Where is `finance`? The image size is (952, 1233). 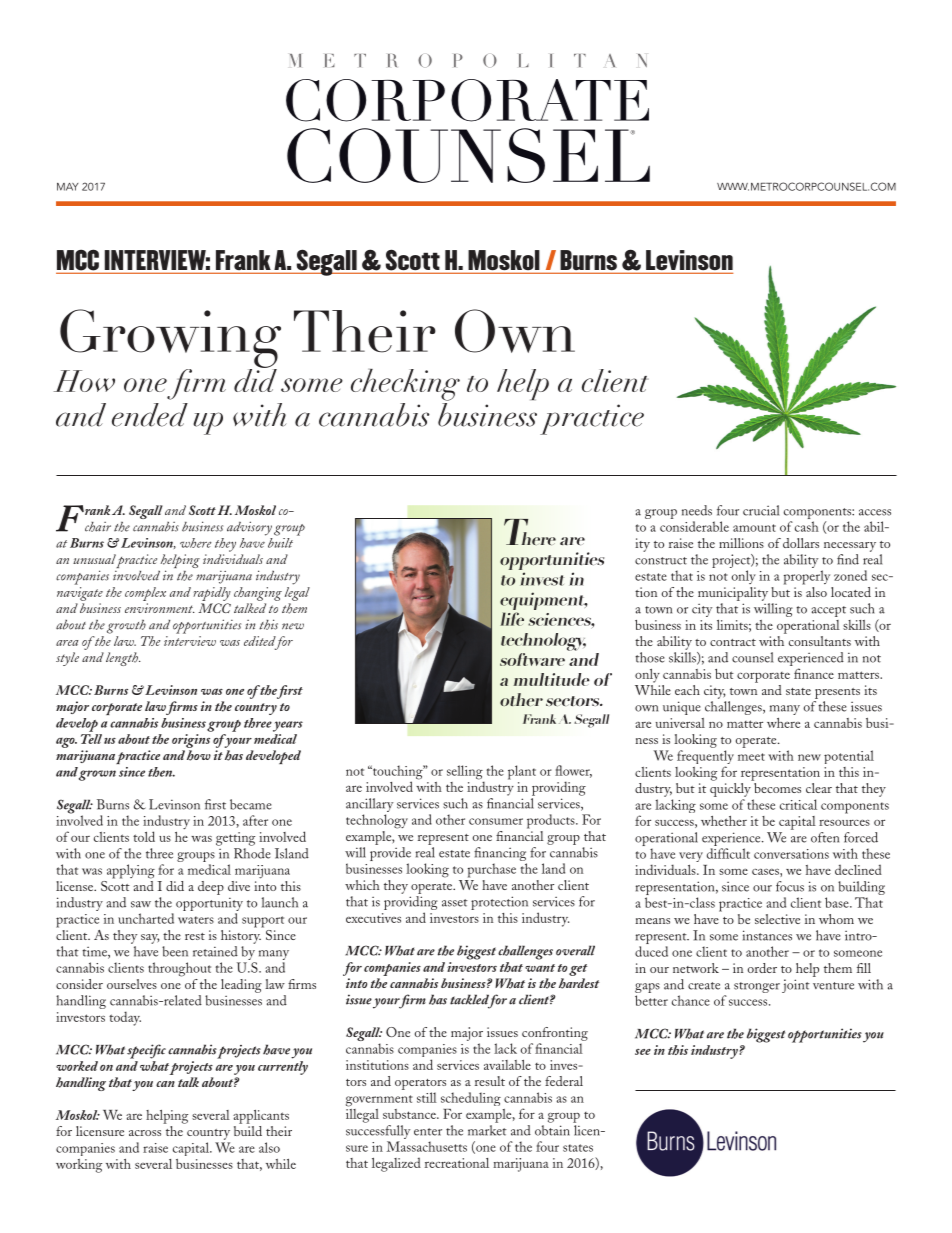 finance is located at coordinates (814, 673).
